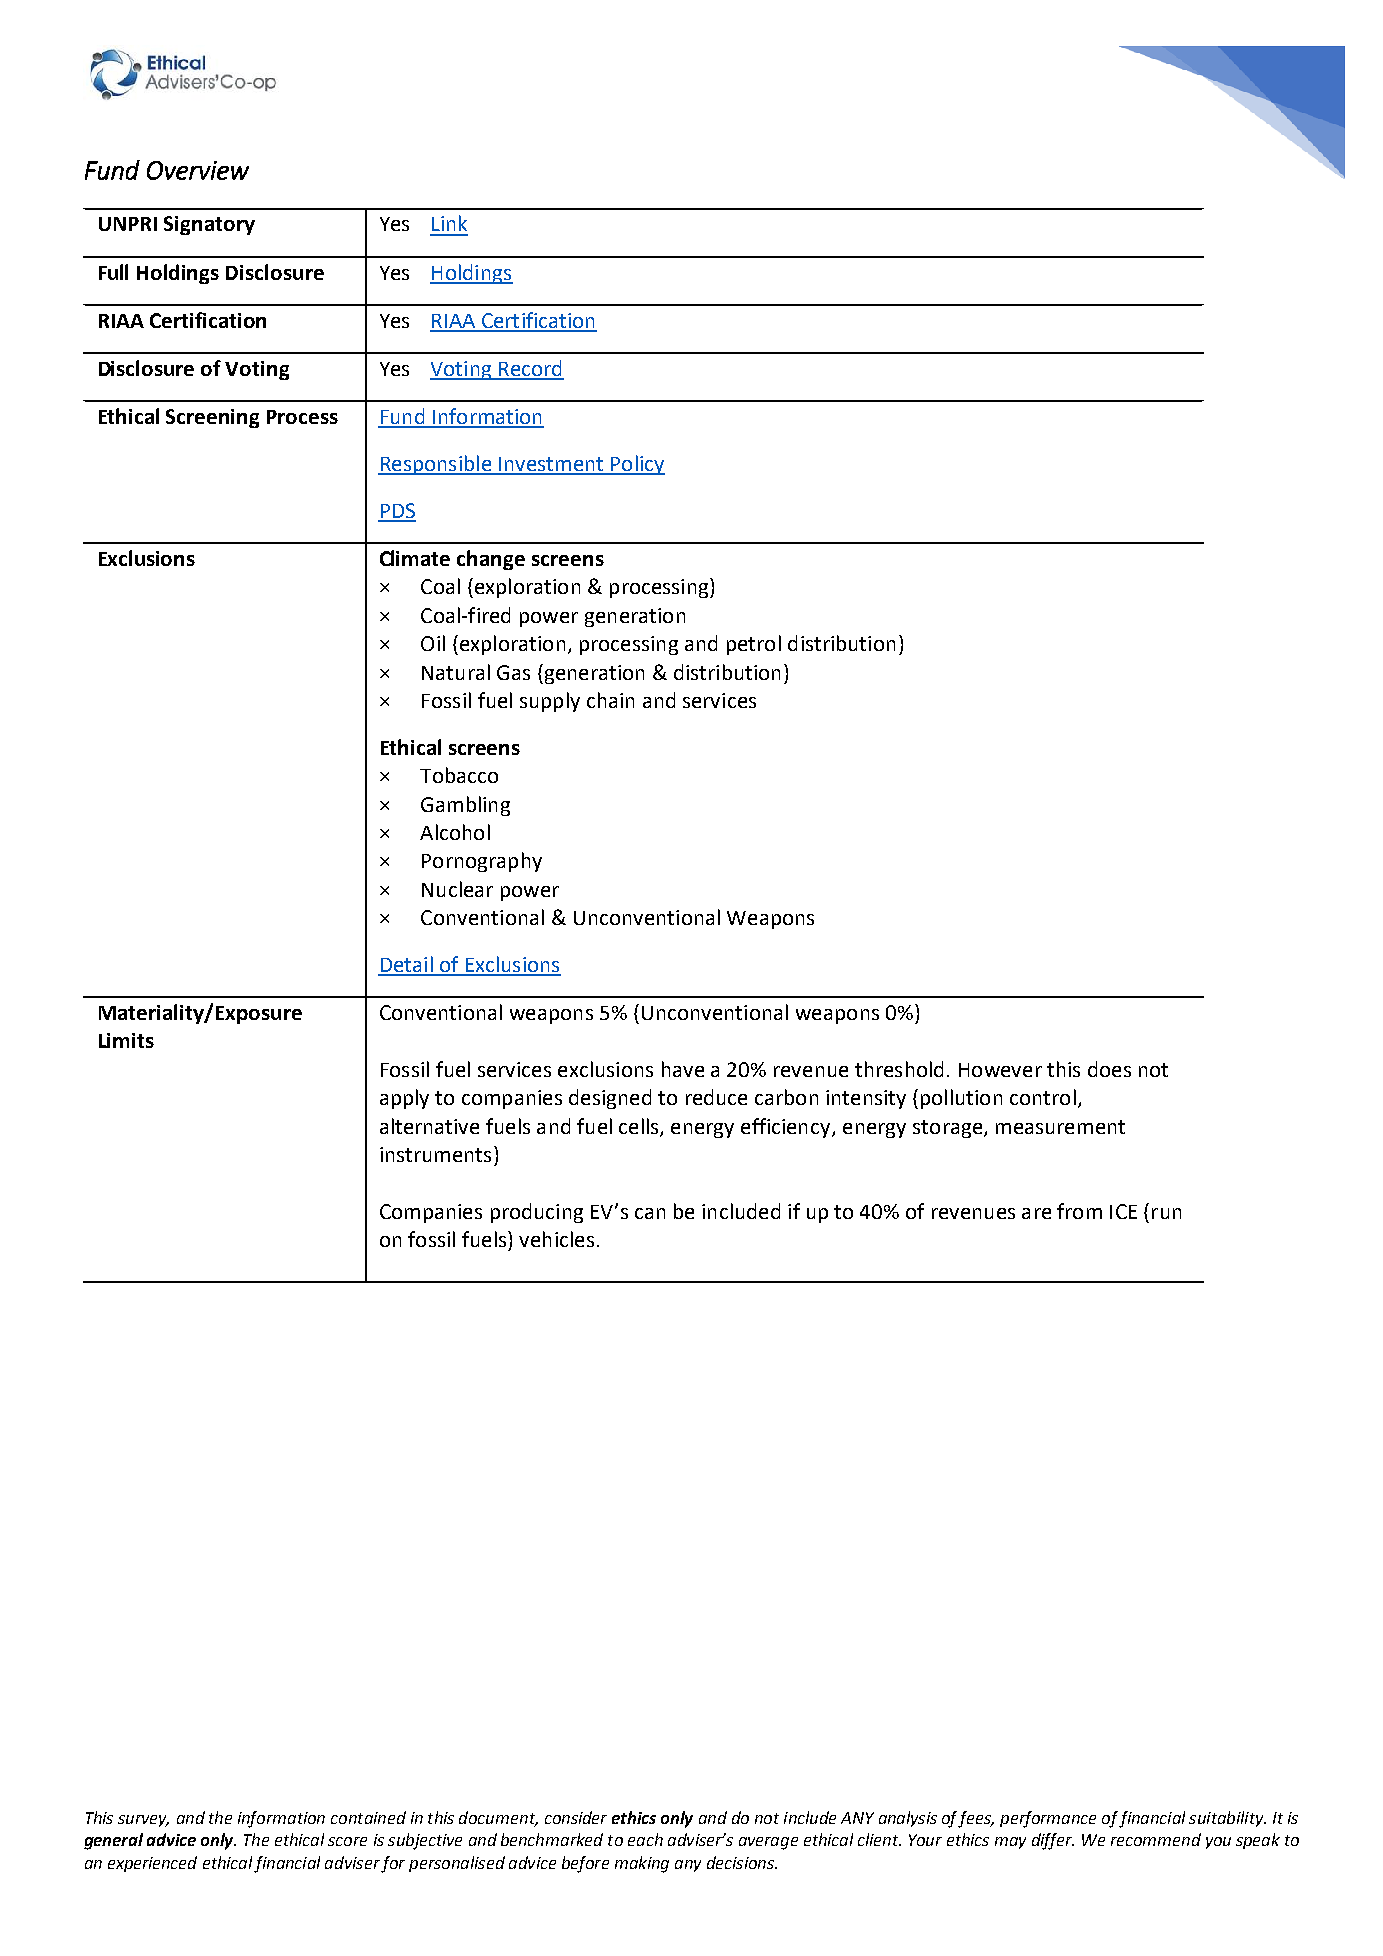 This document has height=1956, width=1383. What do you see at coordinates (637, 465) in the document?
I see `Policy` at bounding box center [637, 465].
